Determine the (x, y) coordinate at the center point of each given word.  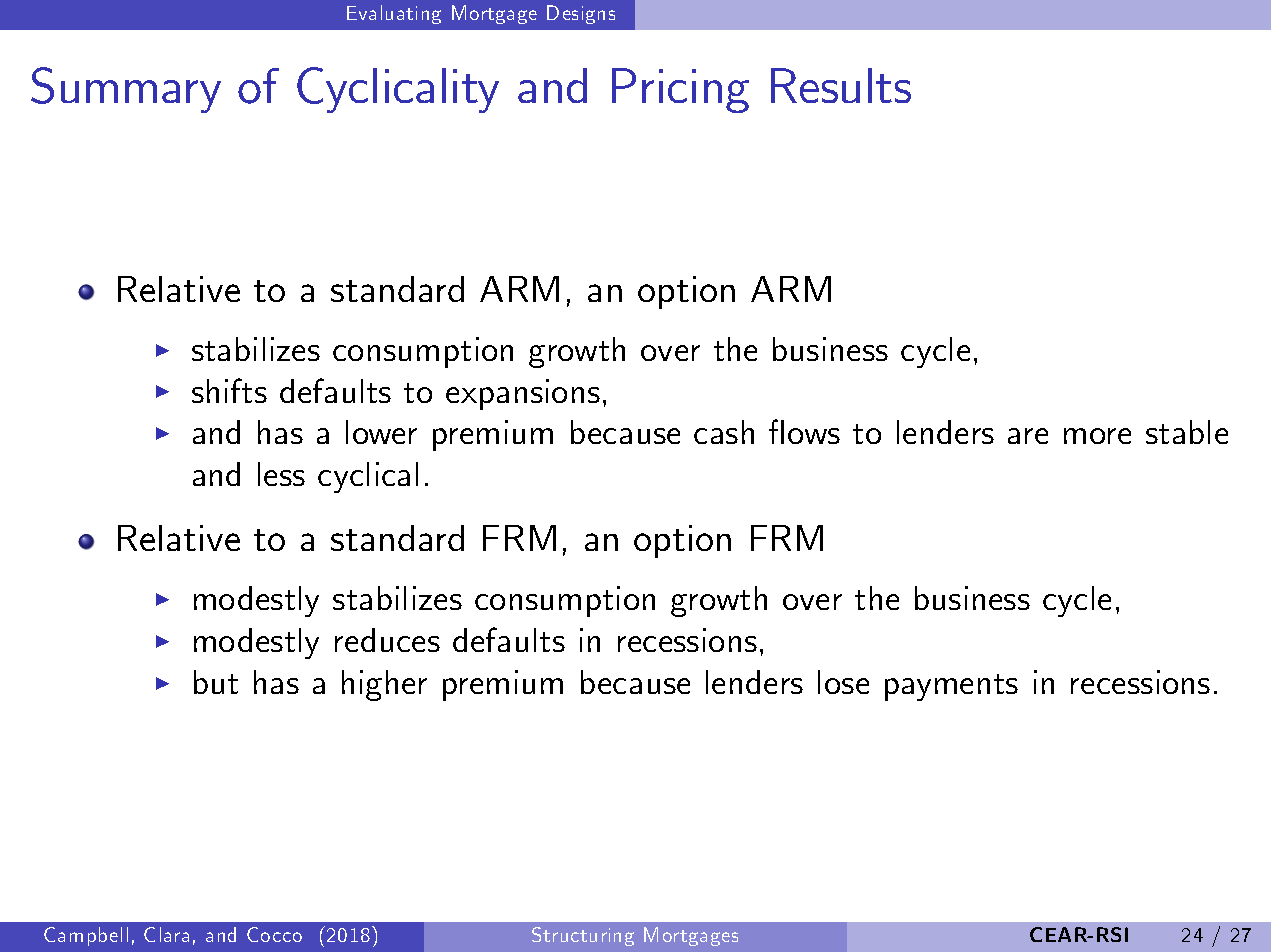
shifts (229, 390)
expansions (523, 394)
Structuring (583, 936)
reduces (387, 640)
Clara (166, 934)
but (216, 682)
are (1028, 436)
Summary (126, 90)
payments (951, 687)
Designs (581, 14)
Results (841, 85)
